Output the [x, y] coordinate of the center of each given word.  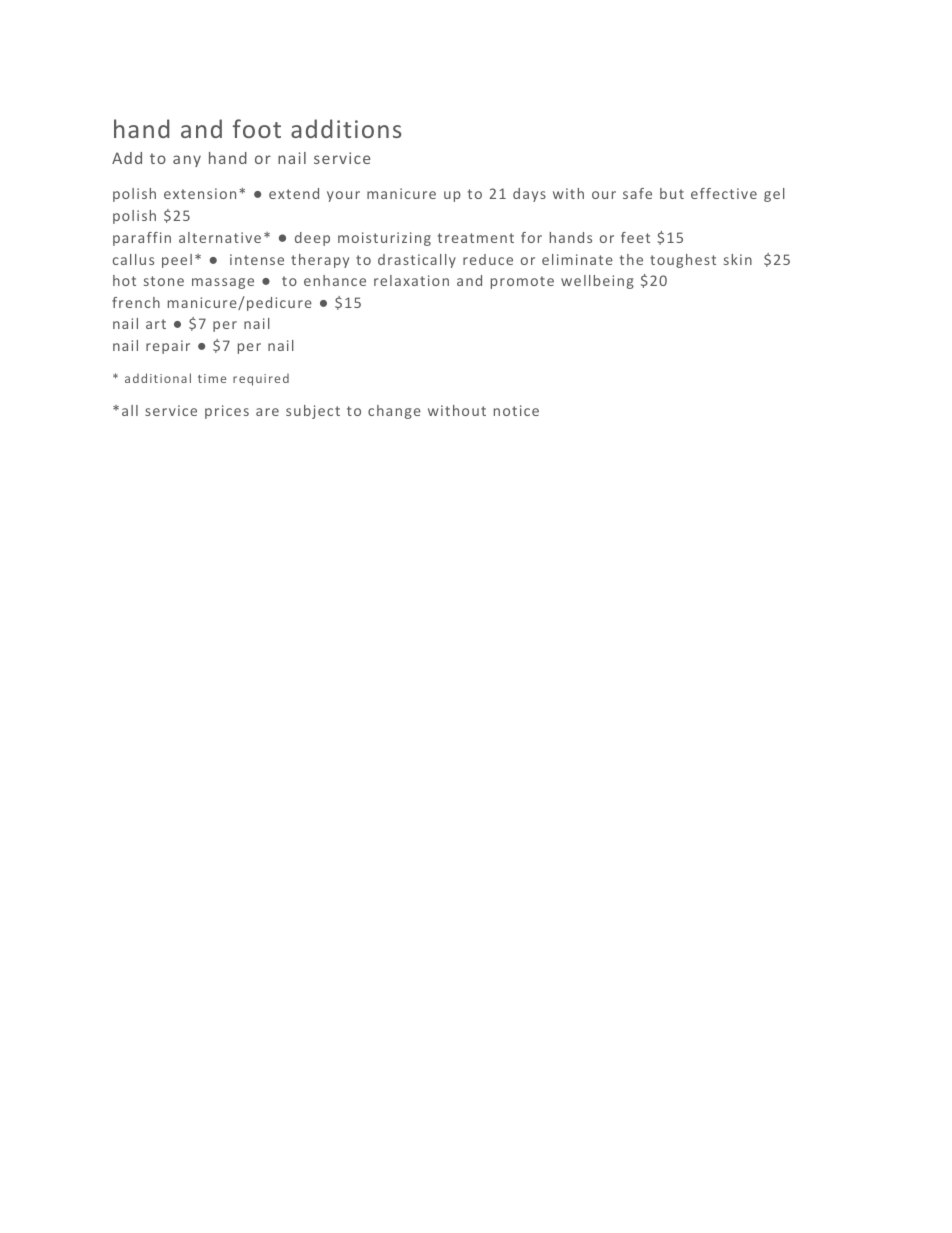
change [394, 412]
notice [516, 410]
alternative [220, 237]
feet [635, 237]
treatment [476, 238]
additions [346, 128]
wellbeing [597, 282]
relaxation [411, 280]
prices [227, 412]
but [672, 193]
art [156, 324]
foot [257, 128]
